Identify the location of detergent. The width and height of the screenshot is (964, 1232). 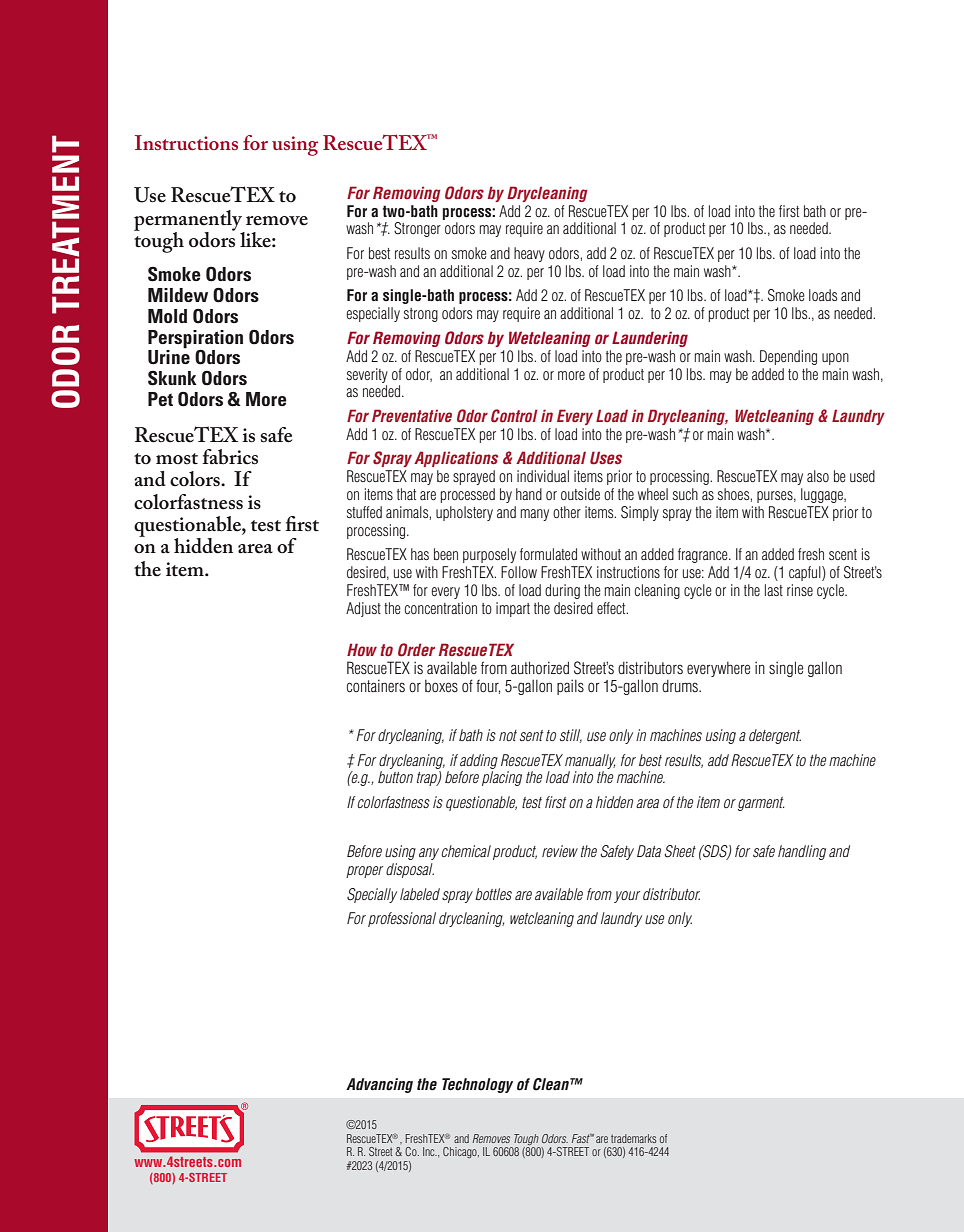
(775, 736).
